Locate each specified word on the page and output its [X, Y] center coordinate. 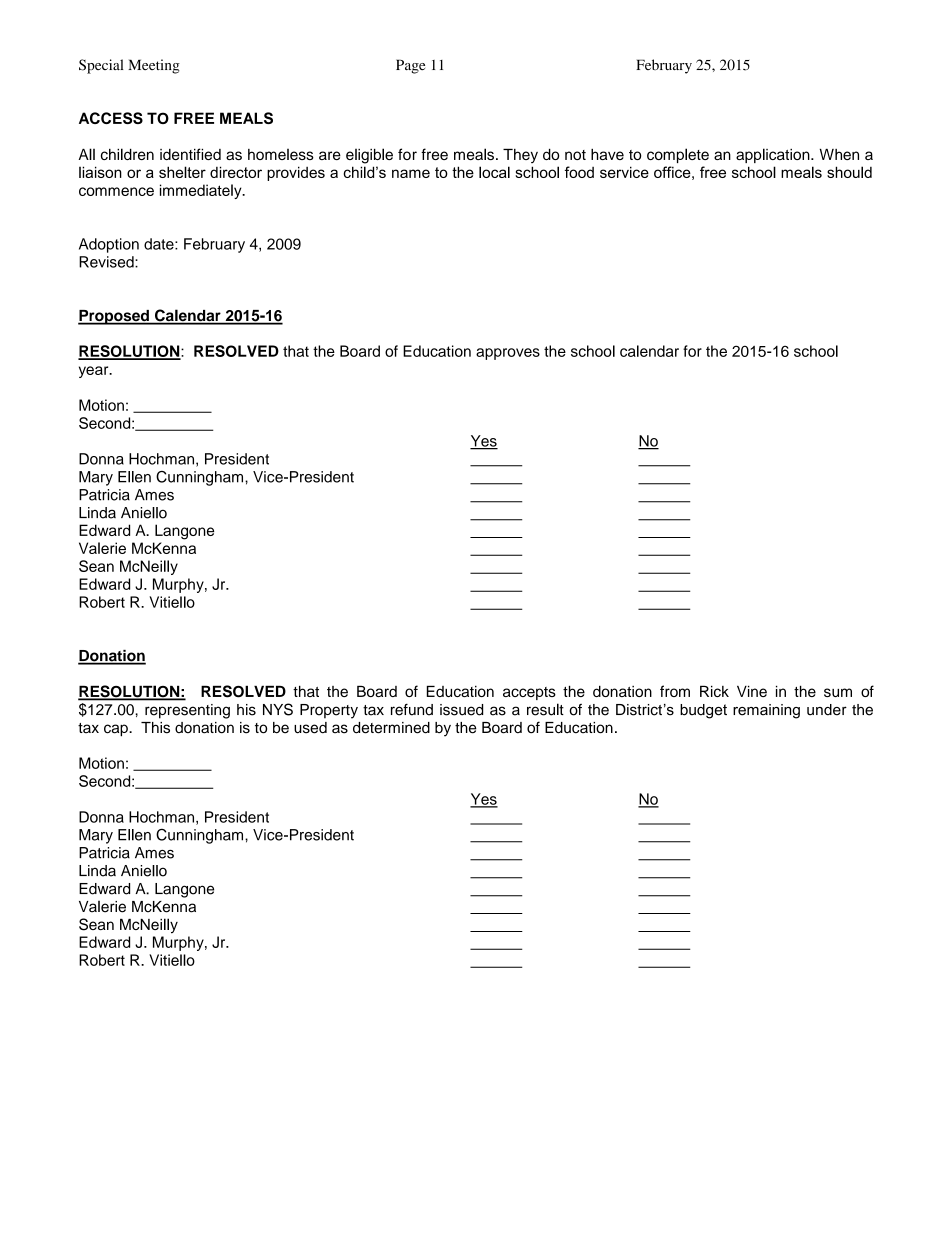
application [774, 155]
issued [461, 710]
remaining [766, 711]
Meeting [154, 66]
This [155, 728]
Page [410, 66]
